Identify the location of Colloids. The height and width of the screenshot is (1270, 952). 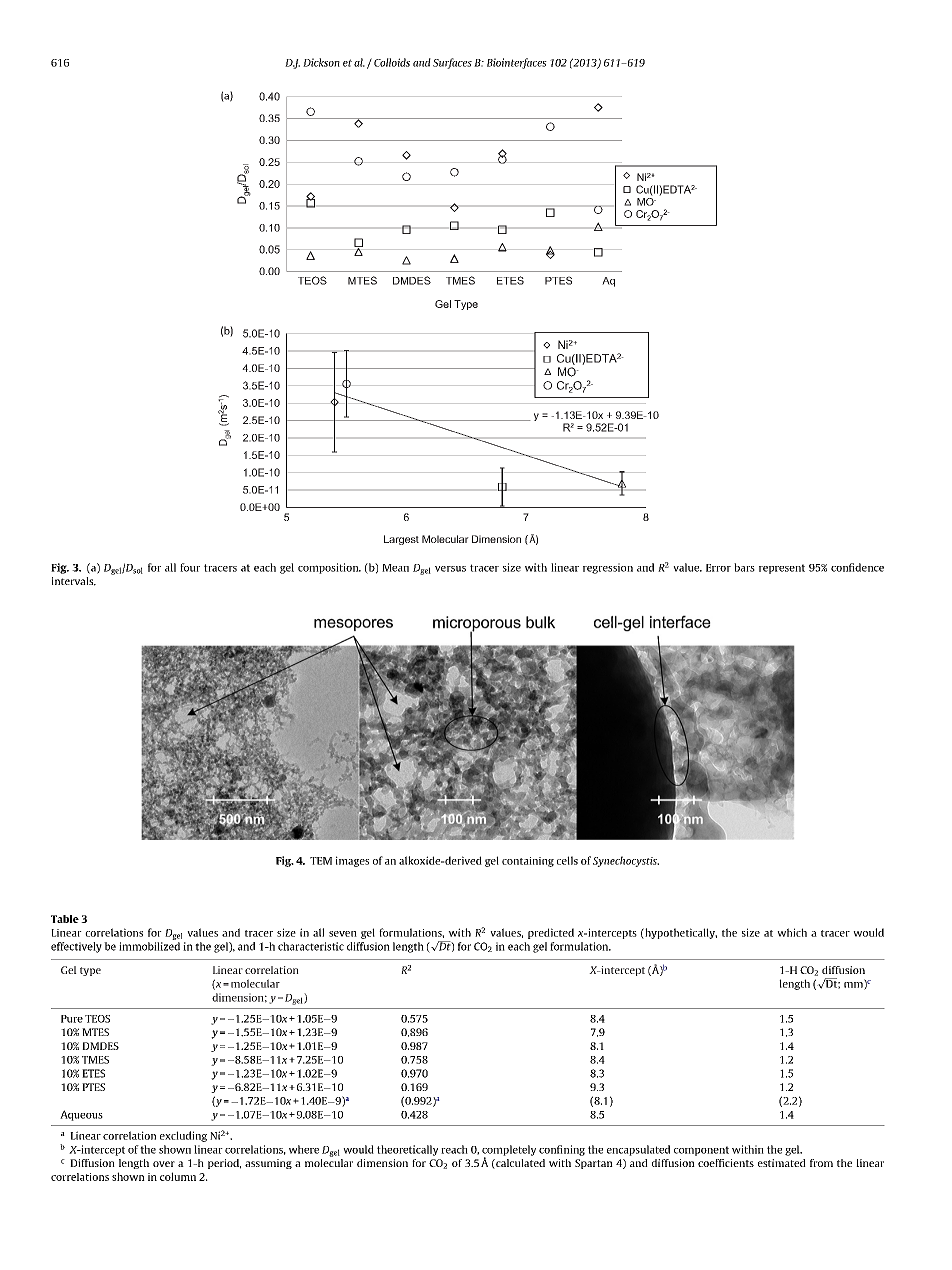
(392, 62).
